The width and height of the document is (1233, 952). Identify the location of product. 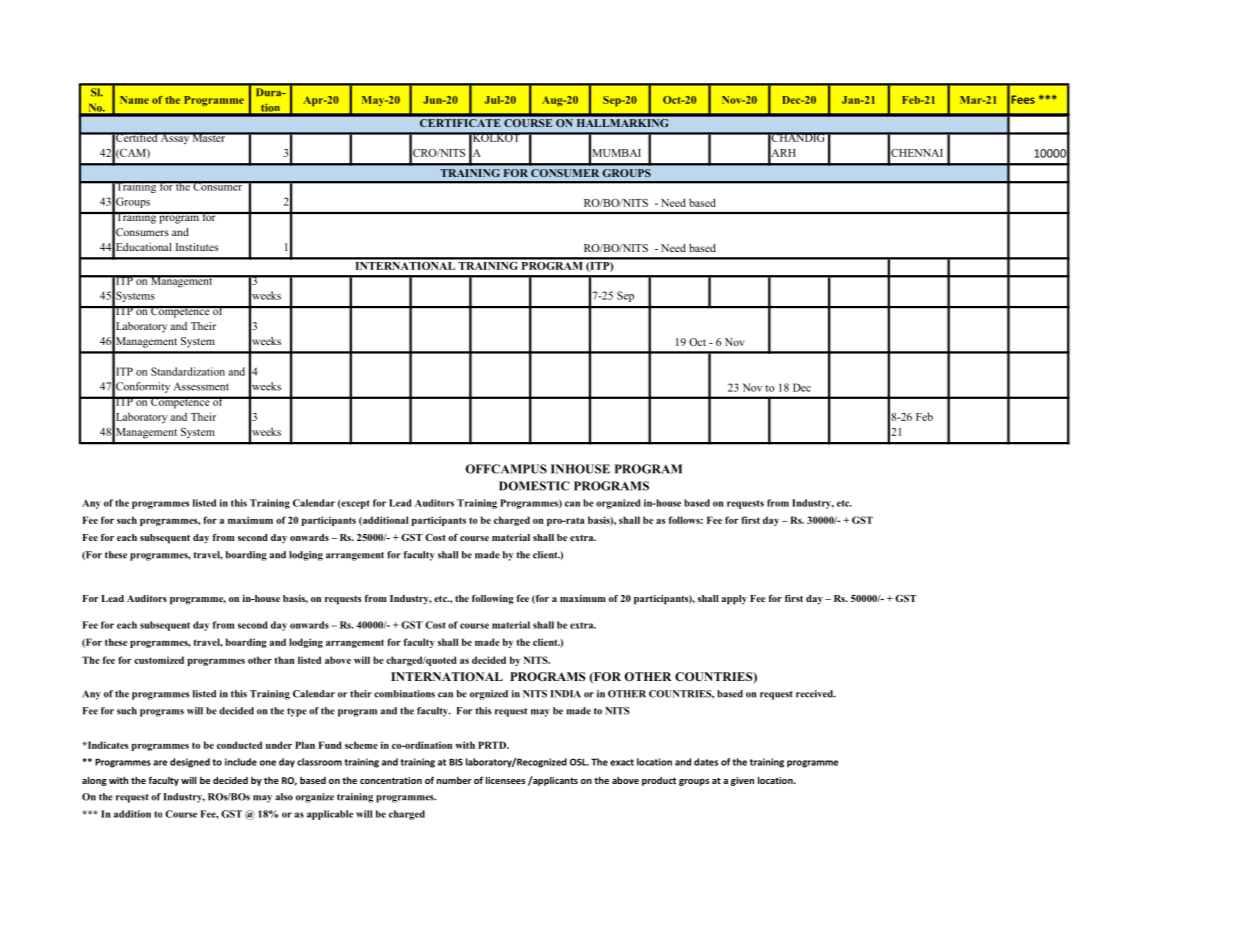
(659, 781).
